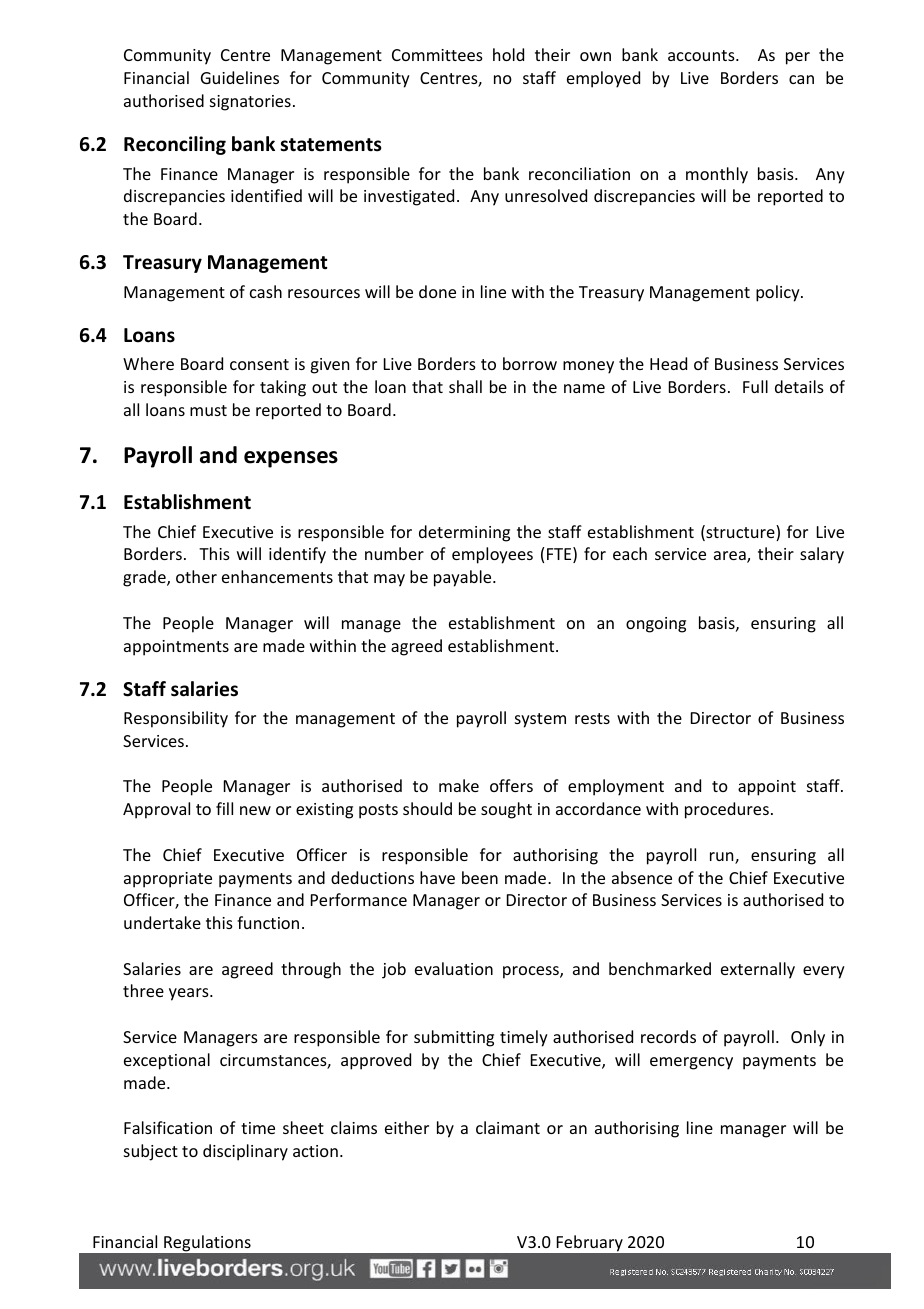 The image size is (924, 1309). Describe the element at coordinates (250, 103) in the screenshot. I see `signatories` at that location.
